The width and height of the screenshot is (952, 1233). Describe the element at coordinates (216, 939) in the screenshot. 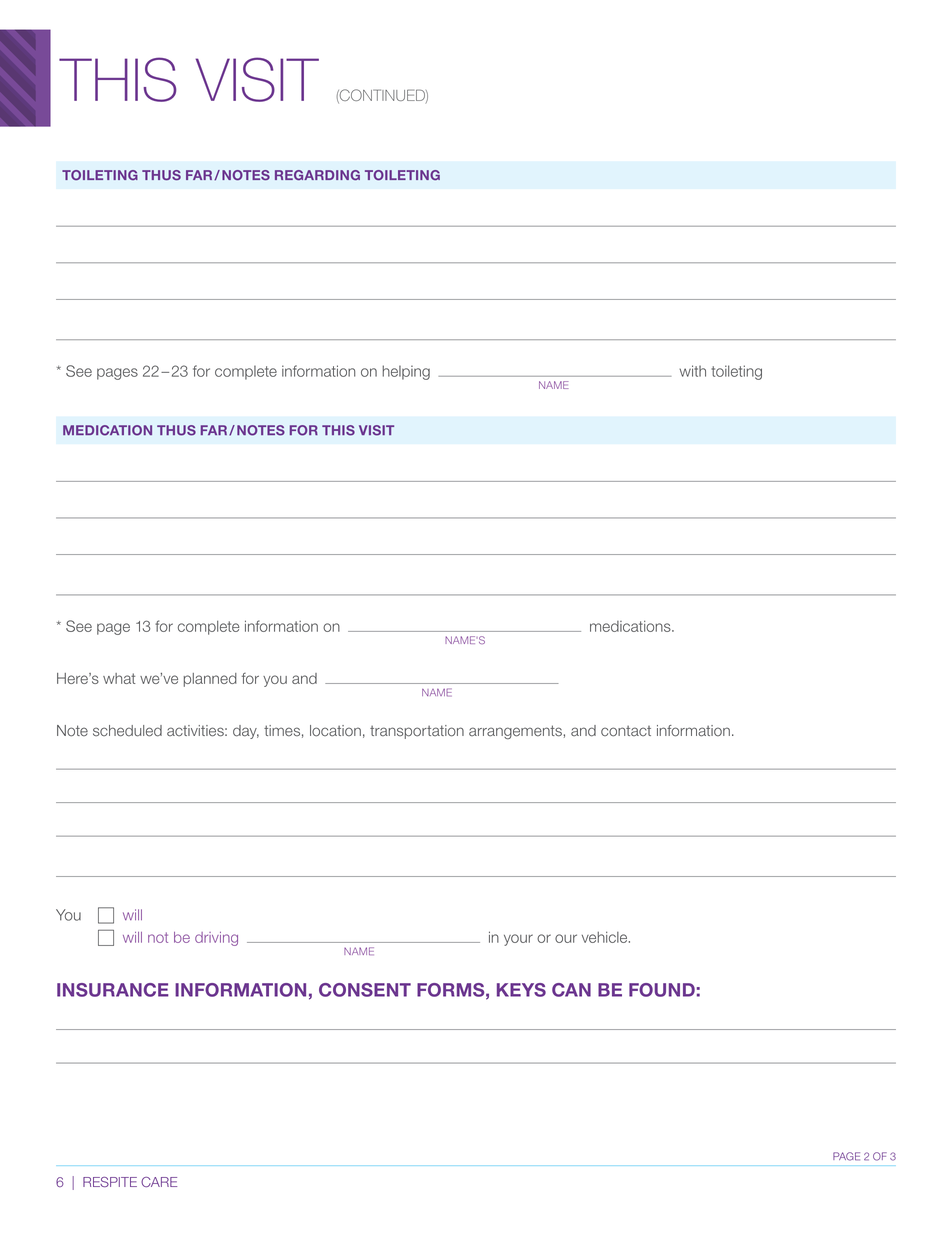

I see `driving` at that location.
